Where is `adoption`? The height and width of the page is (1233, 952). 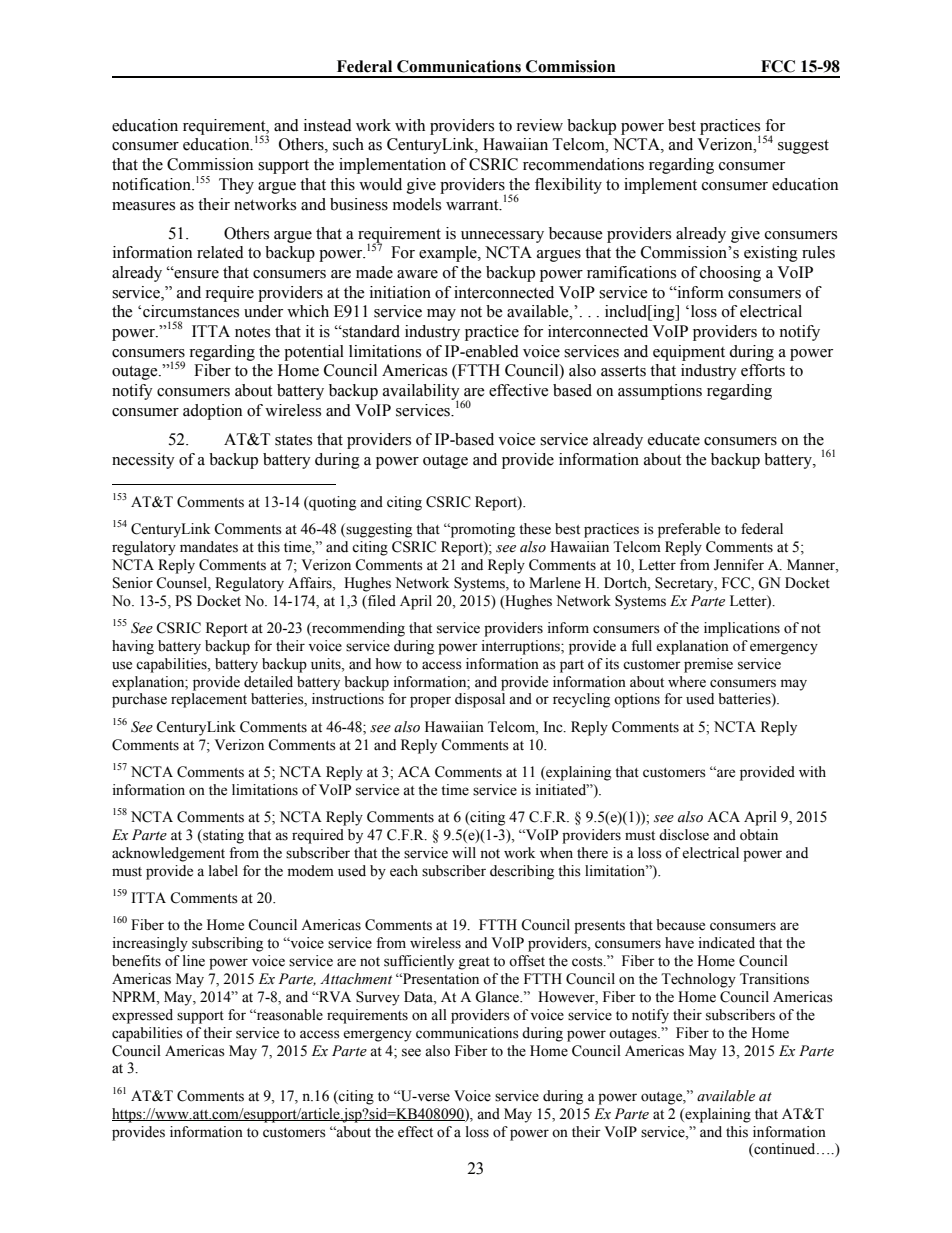 adoption is located at coordinates (212, 412).
